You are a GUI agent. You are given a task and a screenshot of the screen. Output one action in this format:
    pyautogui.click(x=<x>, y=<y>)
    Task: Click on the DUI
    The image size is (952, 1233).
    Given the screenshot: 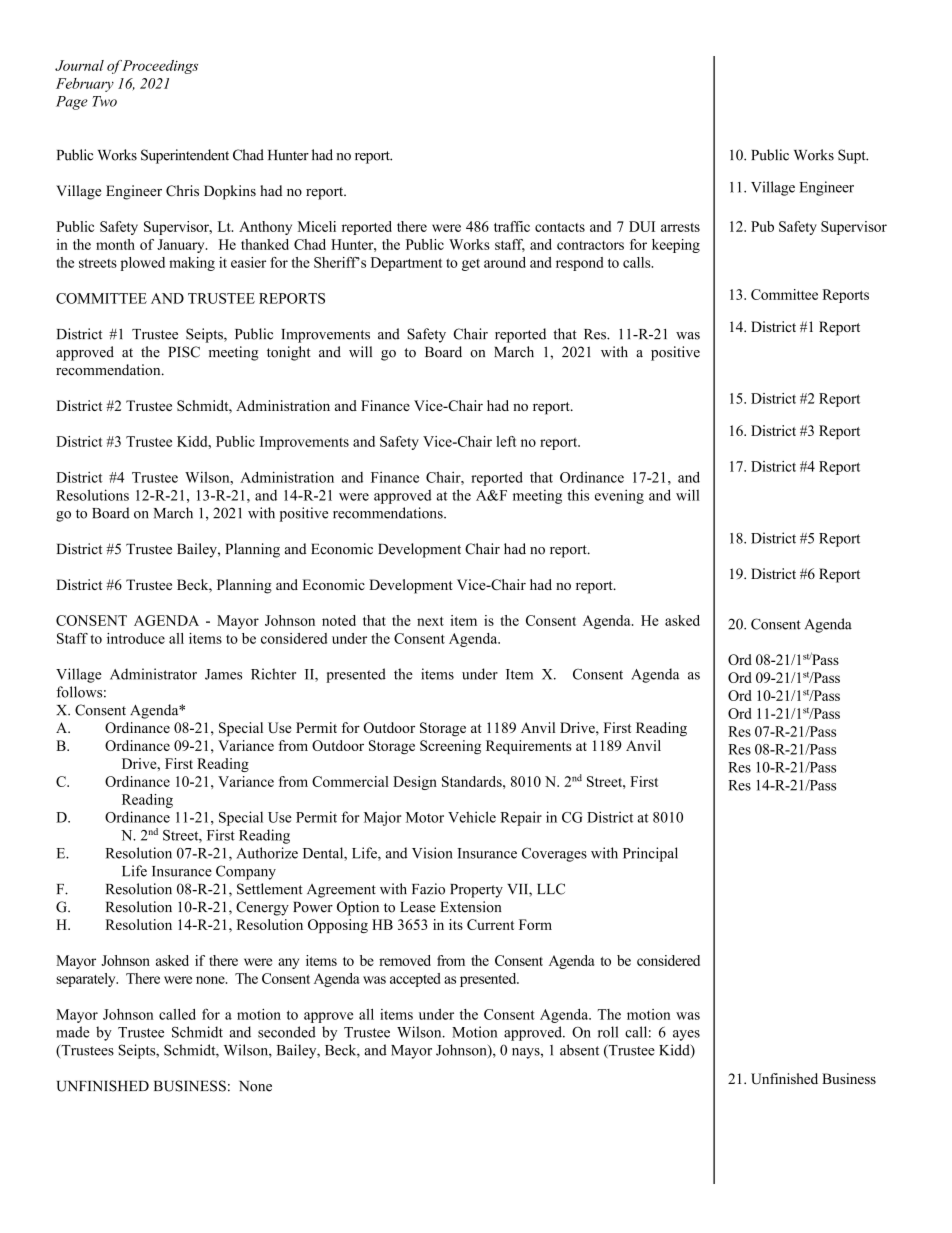 What is the action you would take?
    pyautogui.click(x=642, y=226)
